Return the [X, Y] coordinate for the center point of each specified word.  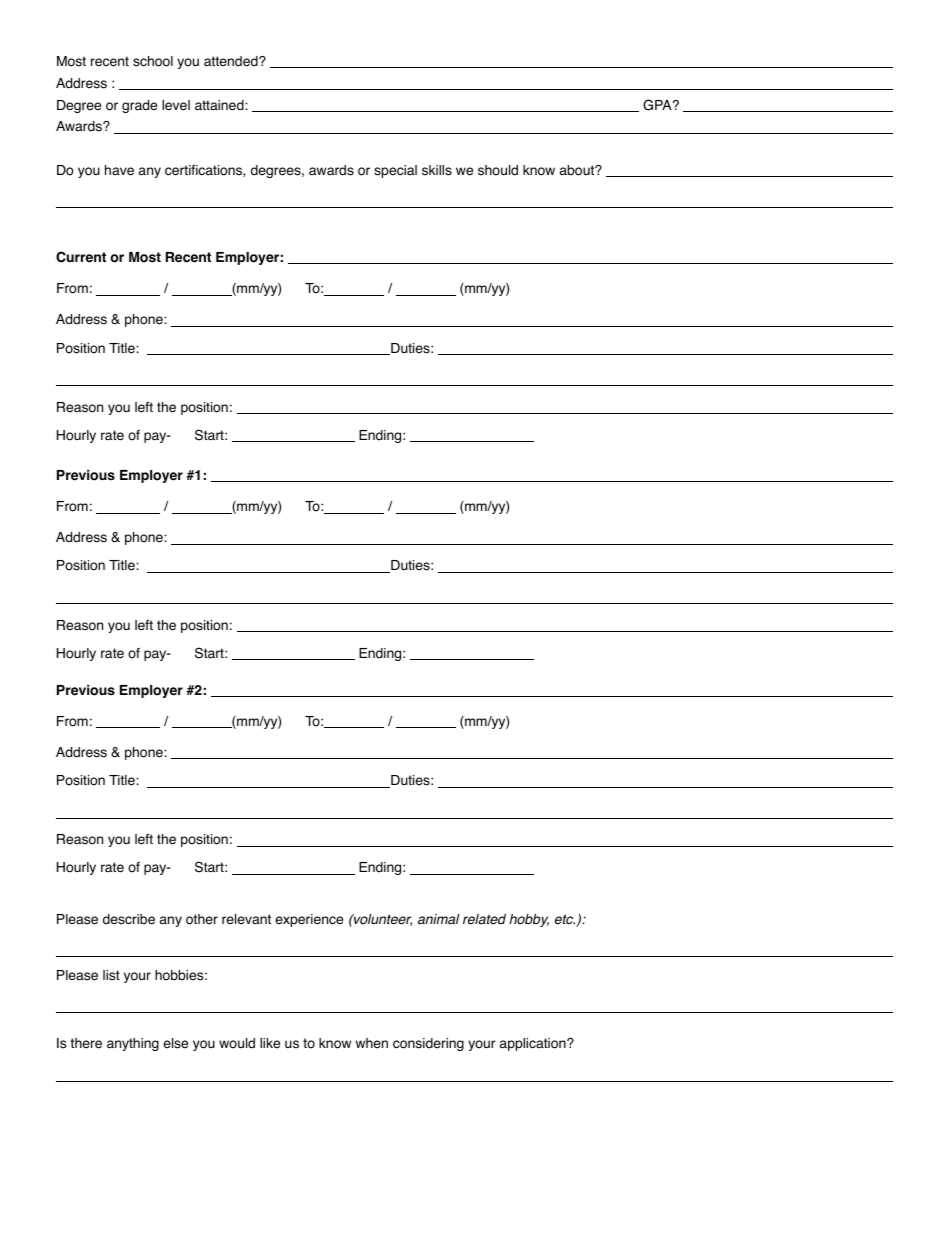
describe [129, 919]
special [395, 171]
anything [133, 1044]
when [372, 1043]
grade [139, 106]
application [534, 1044]
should [498, 170]
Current [81, 257]
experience [309, 920]
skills [437, 170]
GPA [658, 105]
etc [565, 919]
